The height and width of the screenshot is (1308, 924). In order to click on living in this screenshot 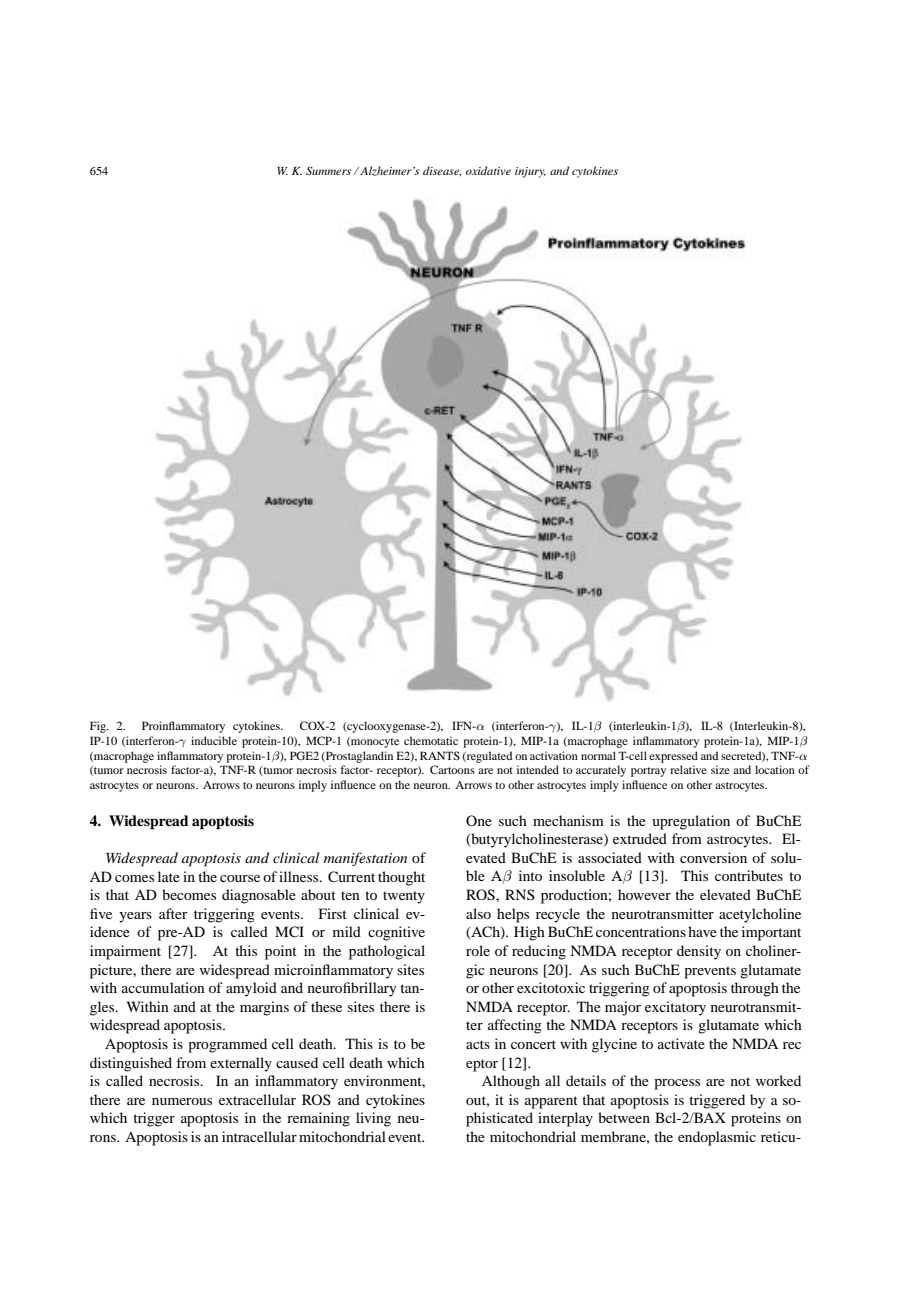, I will do `click(373, 1119)`.
